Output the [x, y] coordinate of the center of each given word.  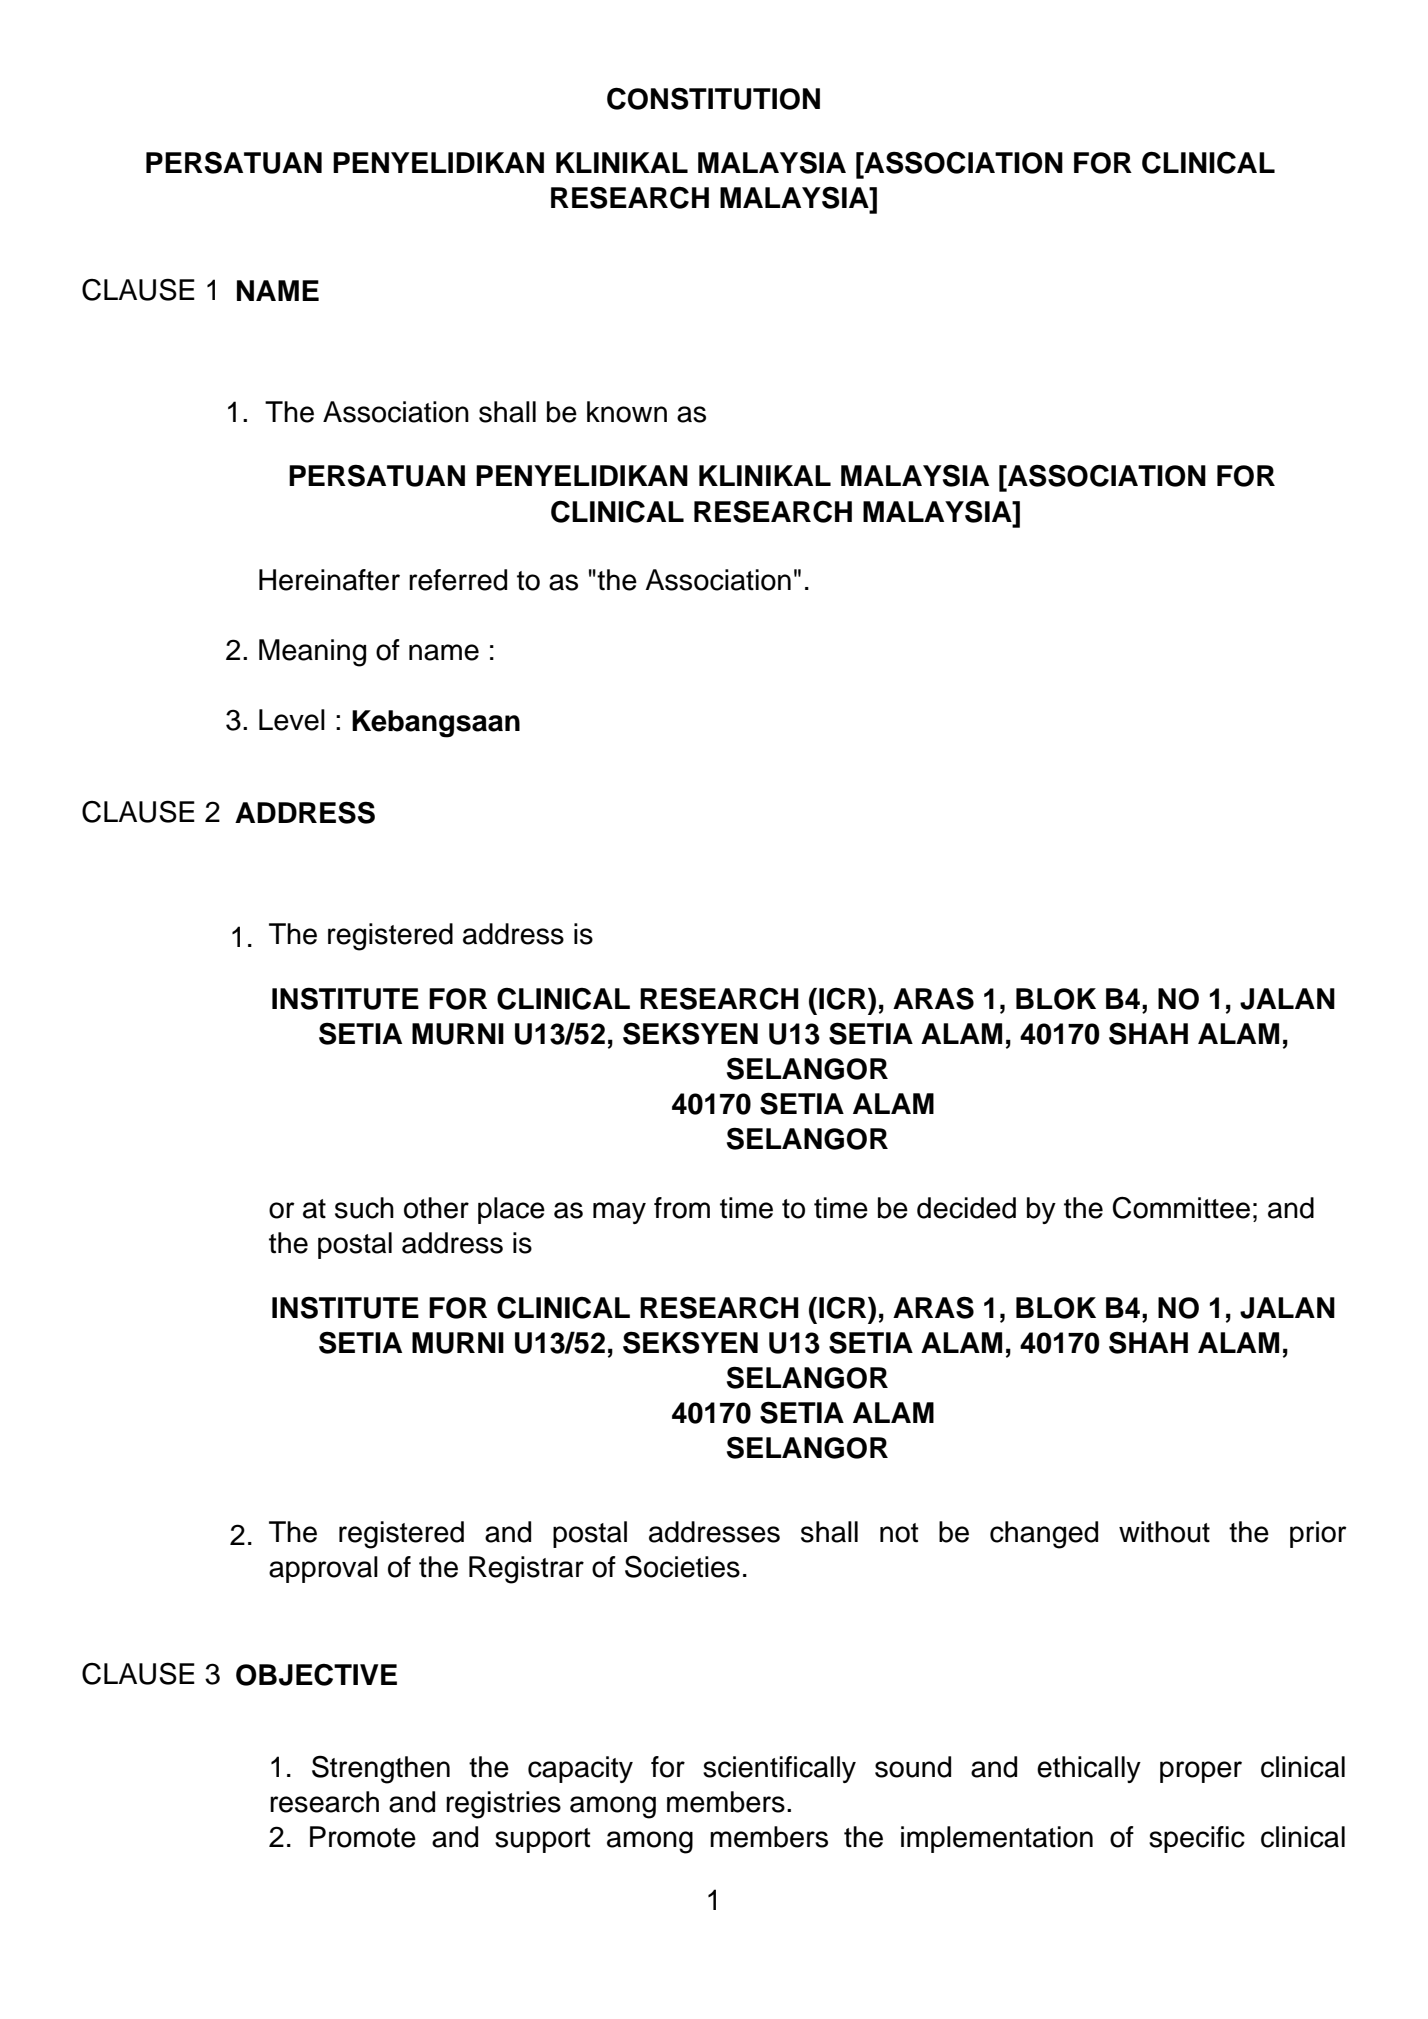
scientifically [779, 1769]
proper [1201, 1772]
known [627, 412]
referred [458, 580]
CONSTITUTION [713, 98]
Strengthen [381, 1769]
